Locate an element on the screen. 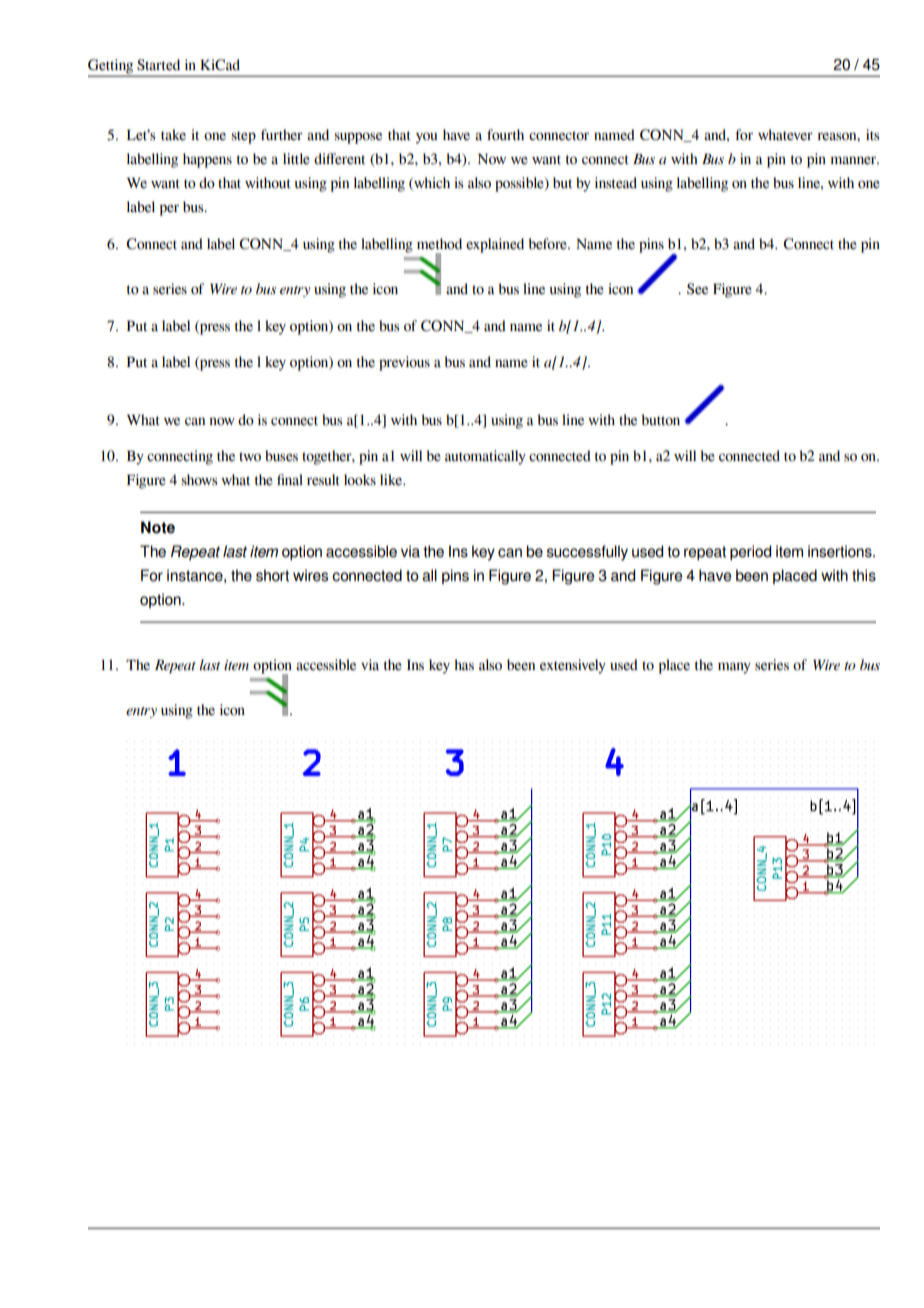  its is located at coordinates (873, 135).
